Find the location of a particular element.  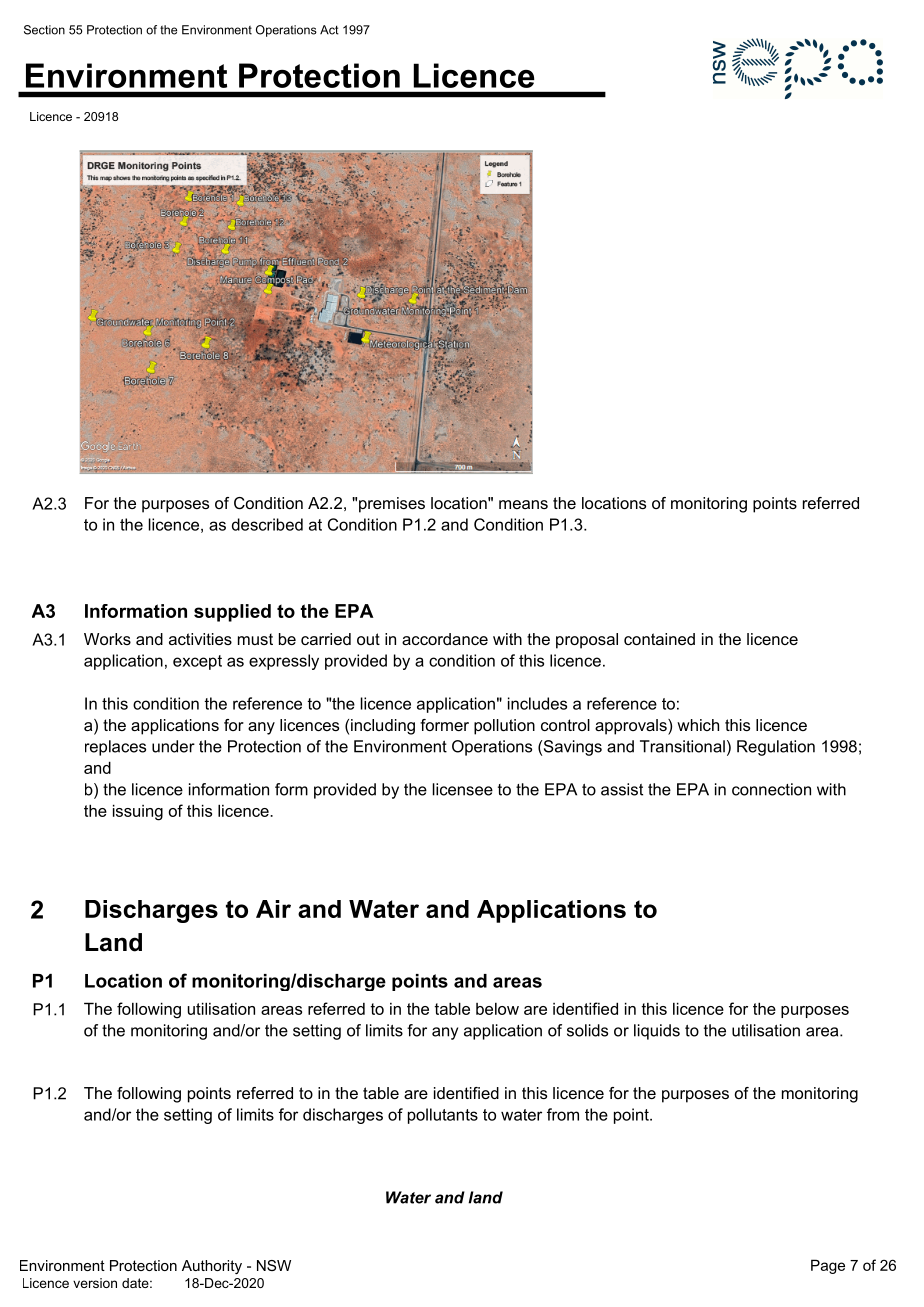

out is located at coordinates (368, 639).
